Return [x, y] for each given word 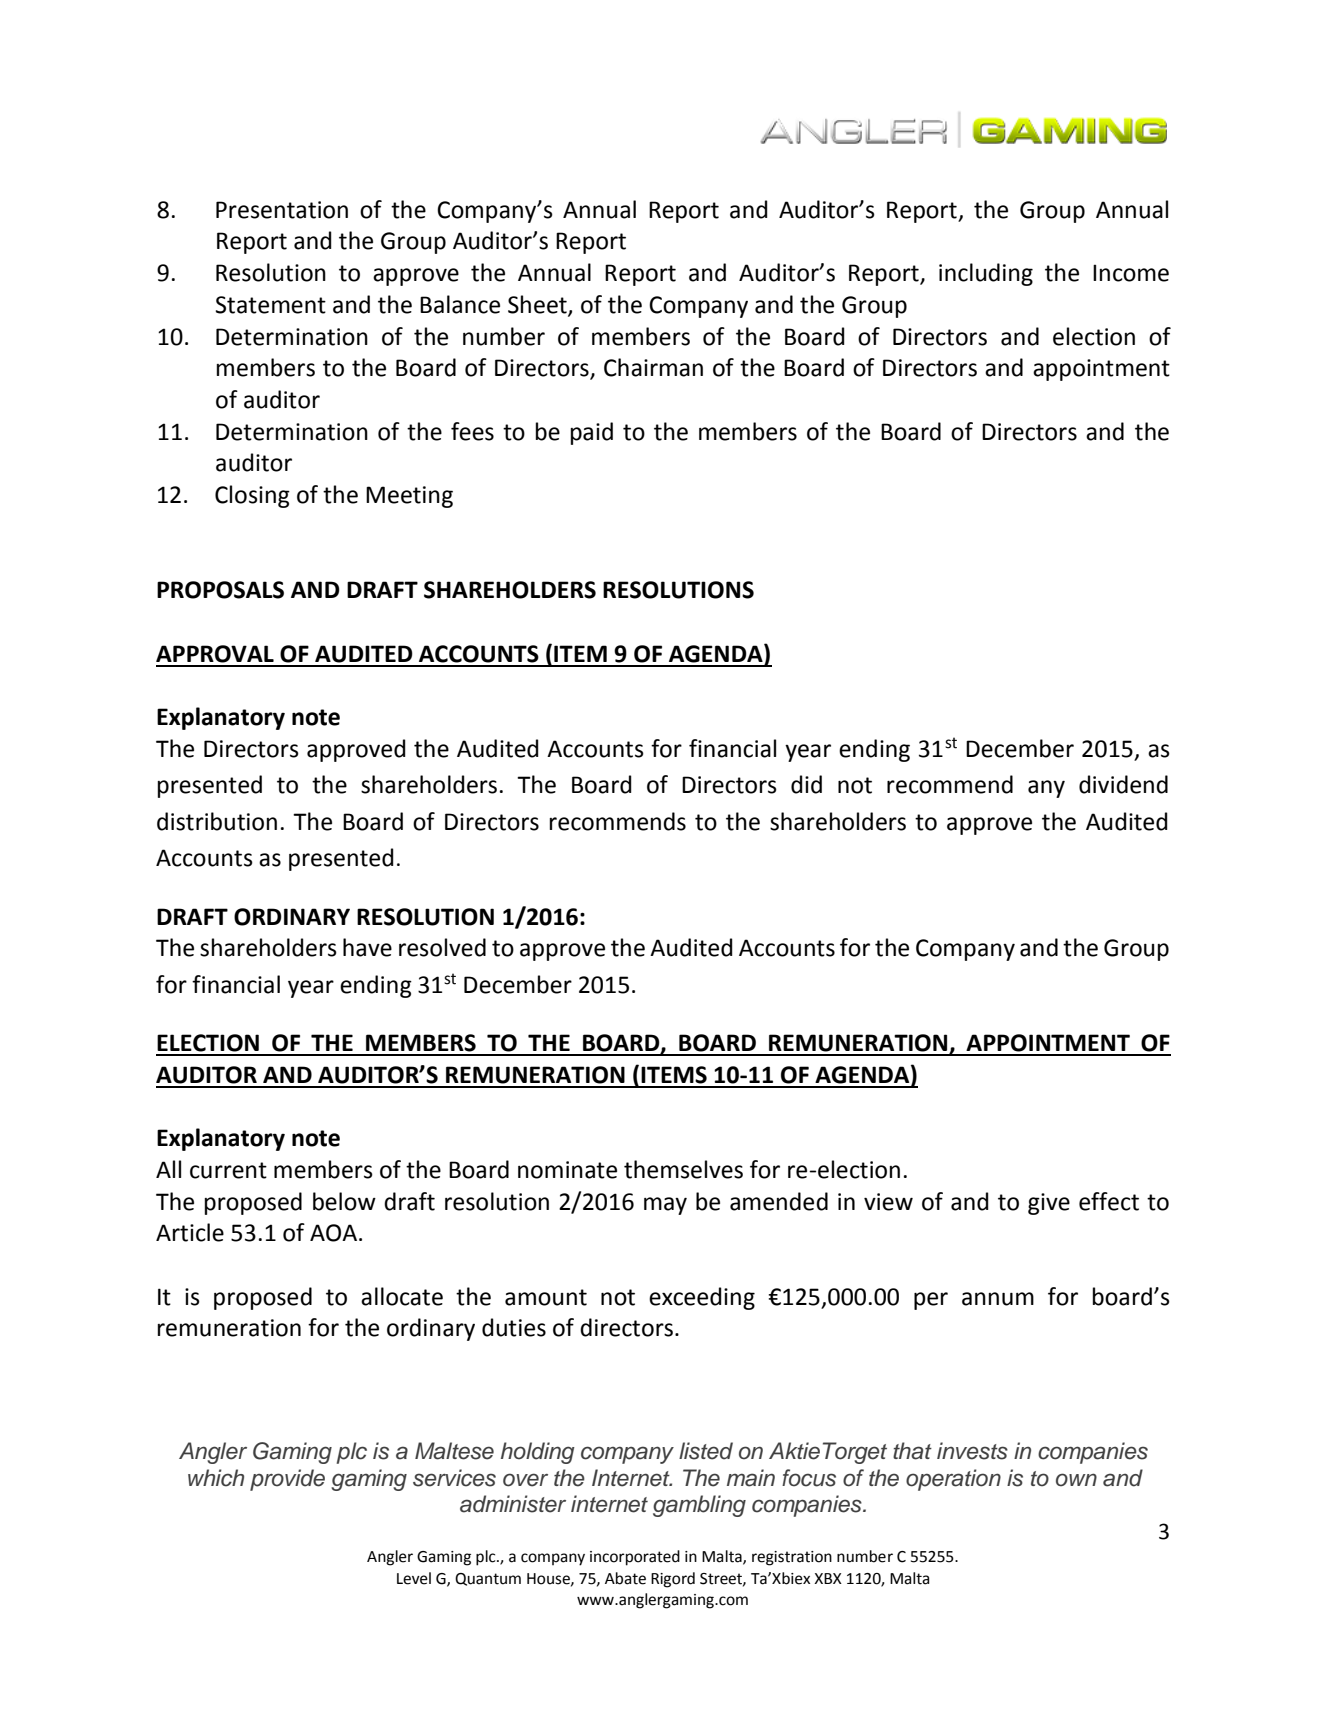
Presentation [282, 210]
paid [592, 433]
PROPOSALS [220, 590]
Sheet [538, 305]
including [986, 274]
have [367, 947]
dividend [1123, 784]
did [806, 784]
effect [1109, 1201]
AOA [335, 1233]
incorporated [635, 1558]
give [1049, 1204]
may [665, 1206]
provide [287, 1480]
